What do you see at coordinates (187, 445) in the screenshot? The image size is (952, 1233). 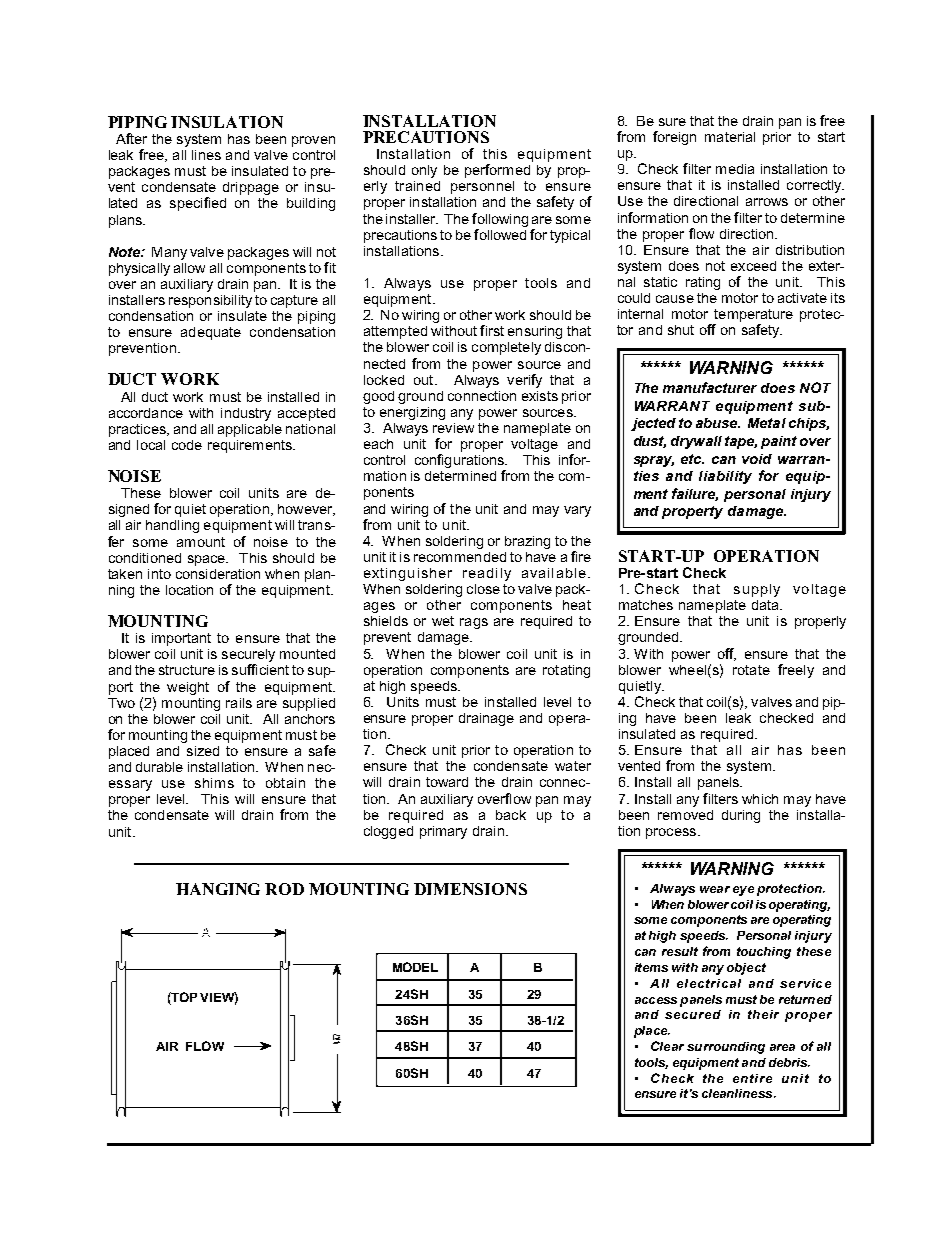 I see `code` at bounding box center [187, 445].
